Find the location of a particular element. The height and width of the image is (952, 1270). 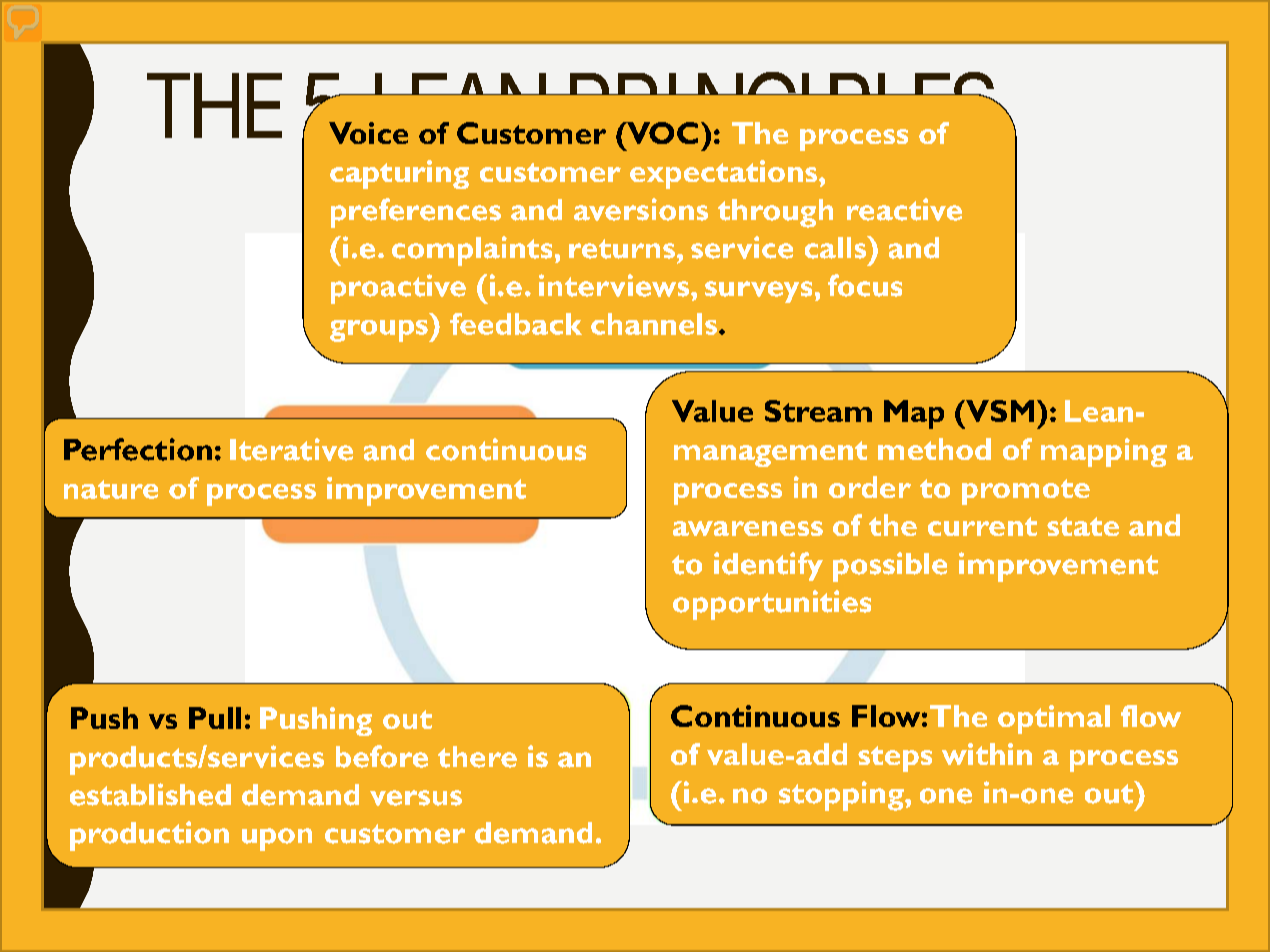

versus is located at coordinates (416, 798).
